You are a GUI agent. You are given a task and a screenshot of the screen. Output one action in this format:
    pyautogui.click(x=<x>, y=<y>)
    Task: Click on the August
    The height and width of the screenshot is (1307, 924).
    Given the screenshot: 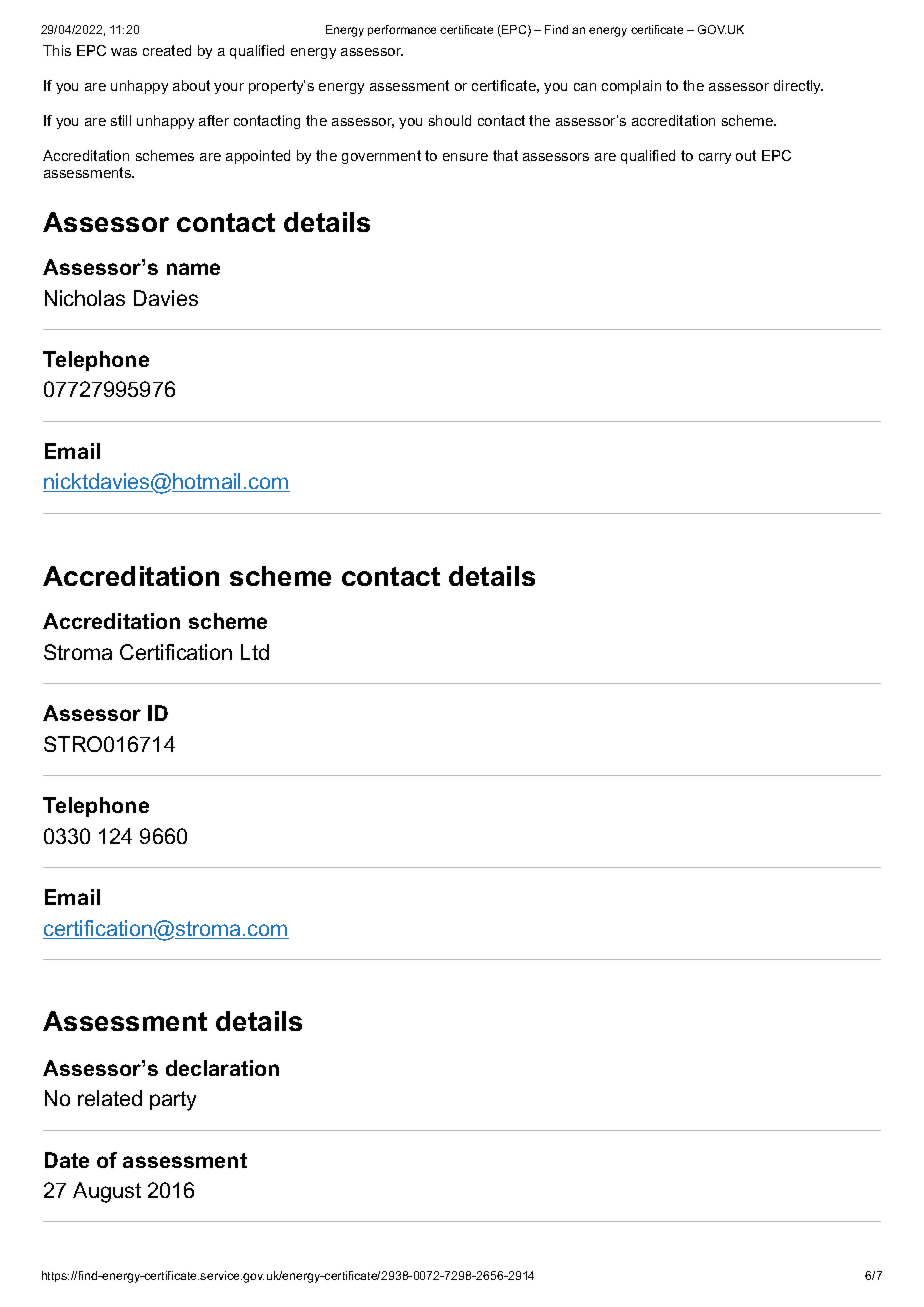 What is the action you would take?
    pyautogui.click(x=107, y=1192)
